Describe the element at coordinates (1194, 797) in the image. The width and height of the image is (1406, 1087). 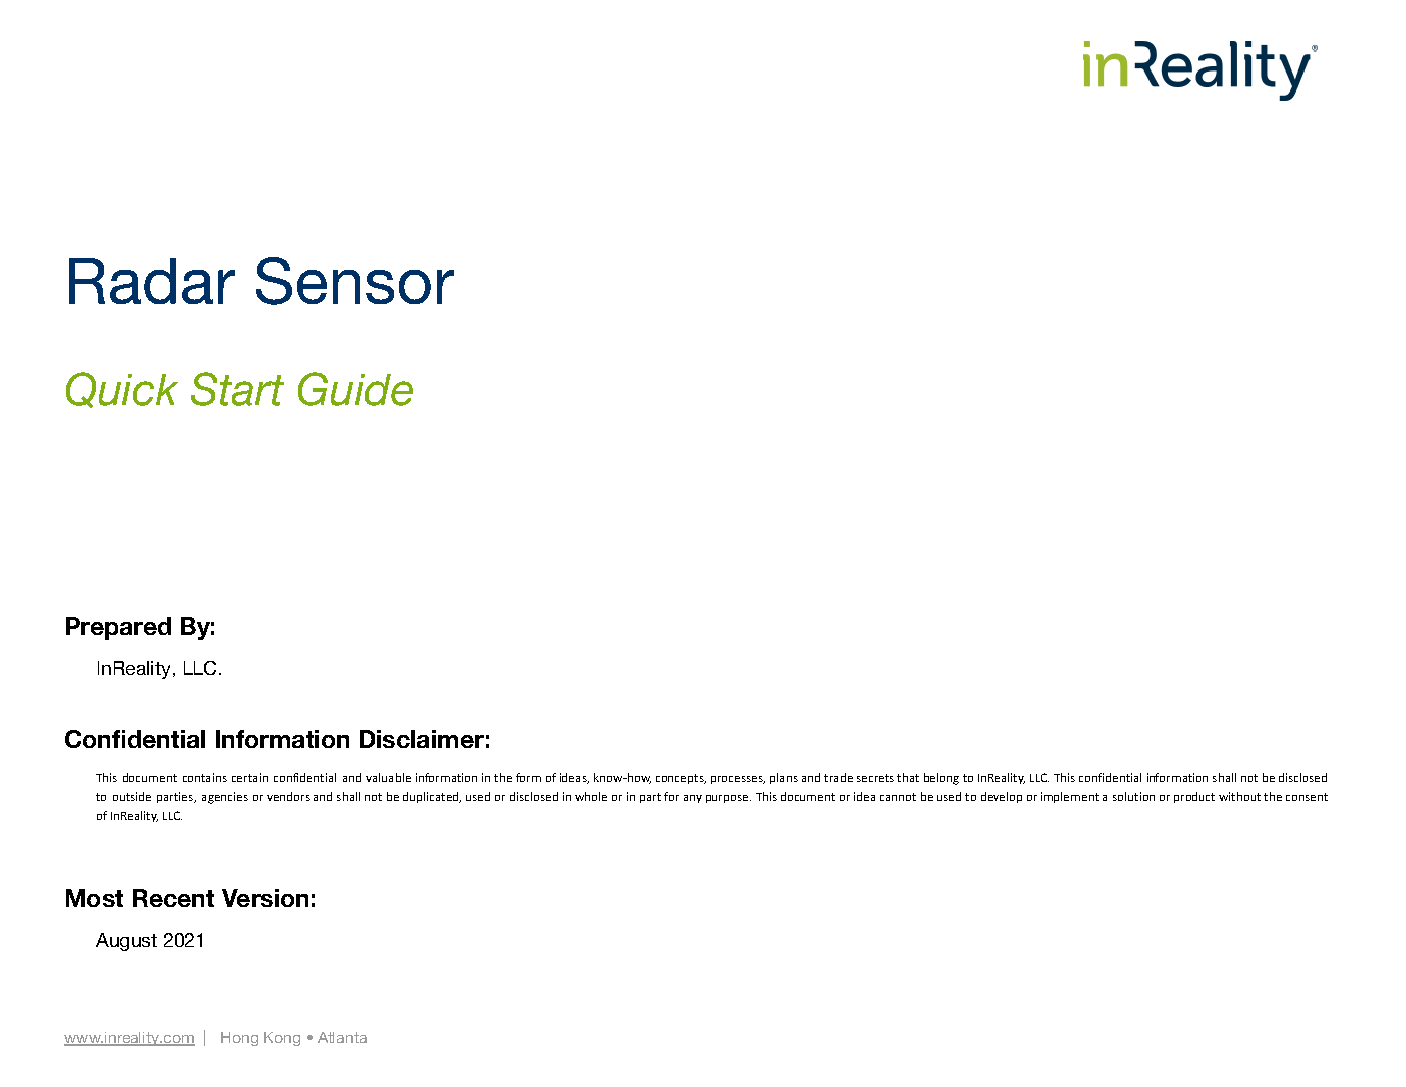
I see `product` at that location.
